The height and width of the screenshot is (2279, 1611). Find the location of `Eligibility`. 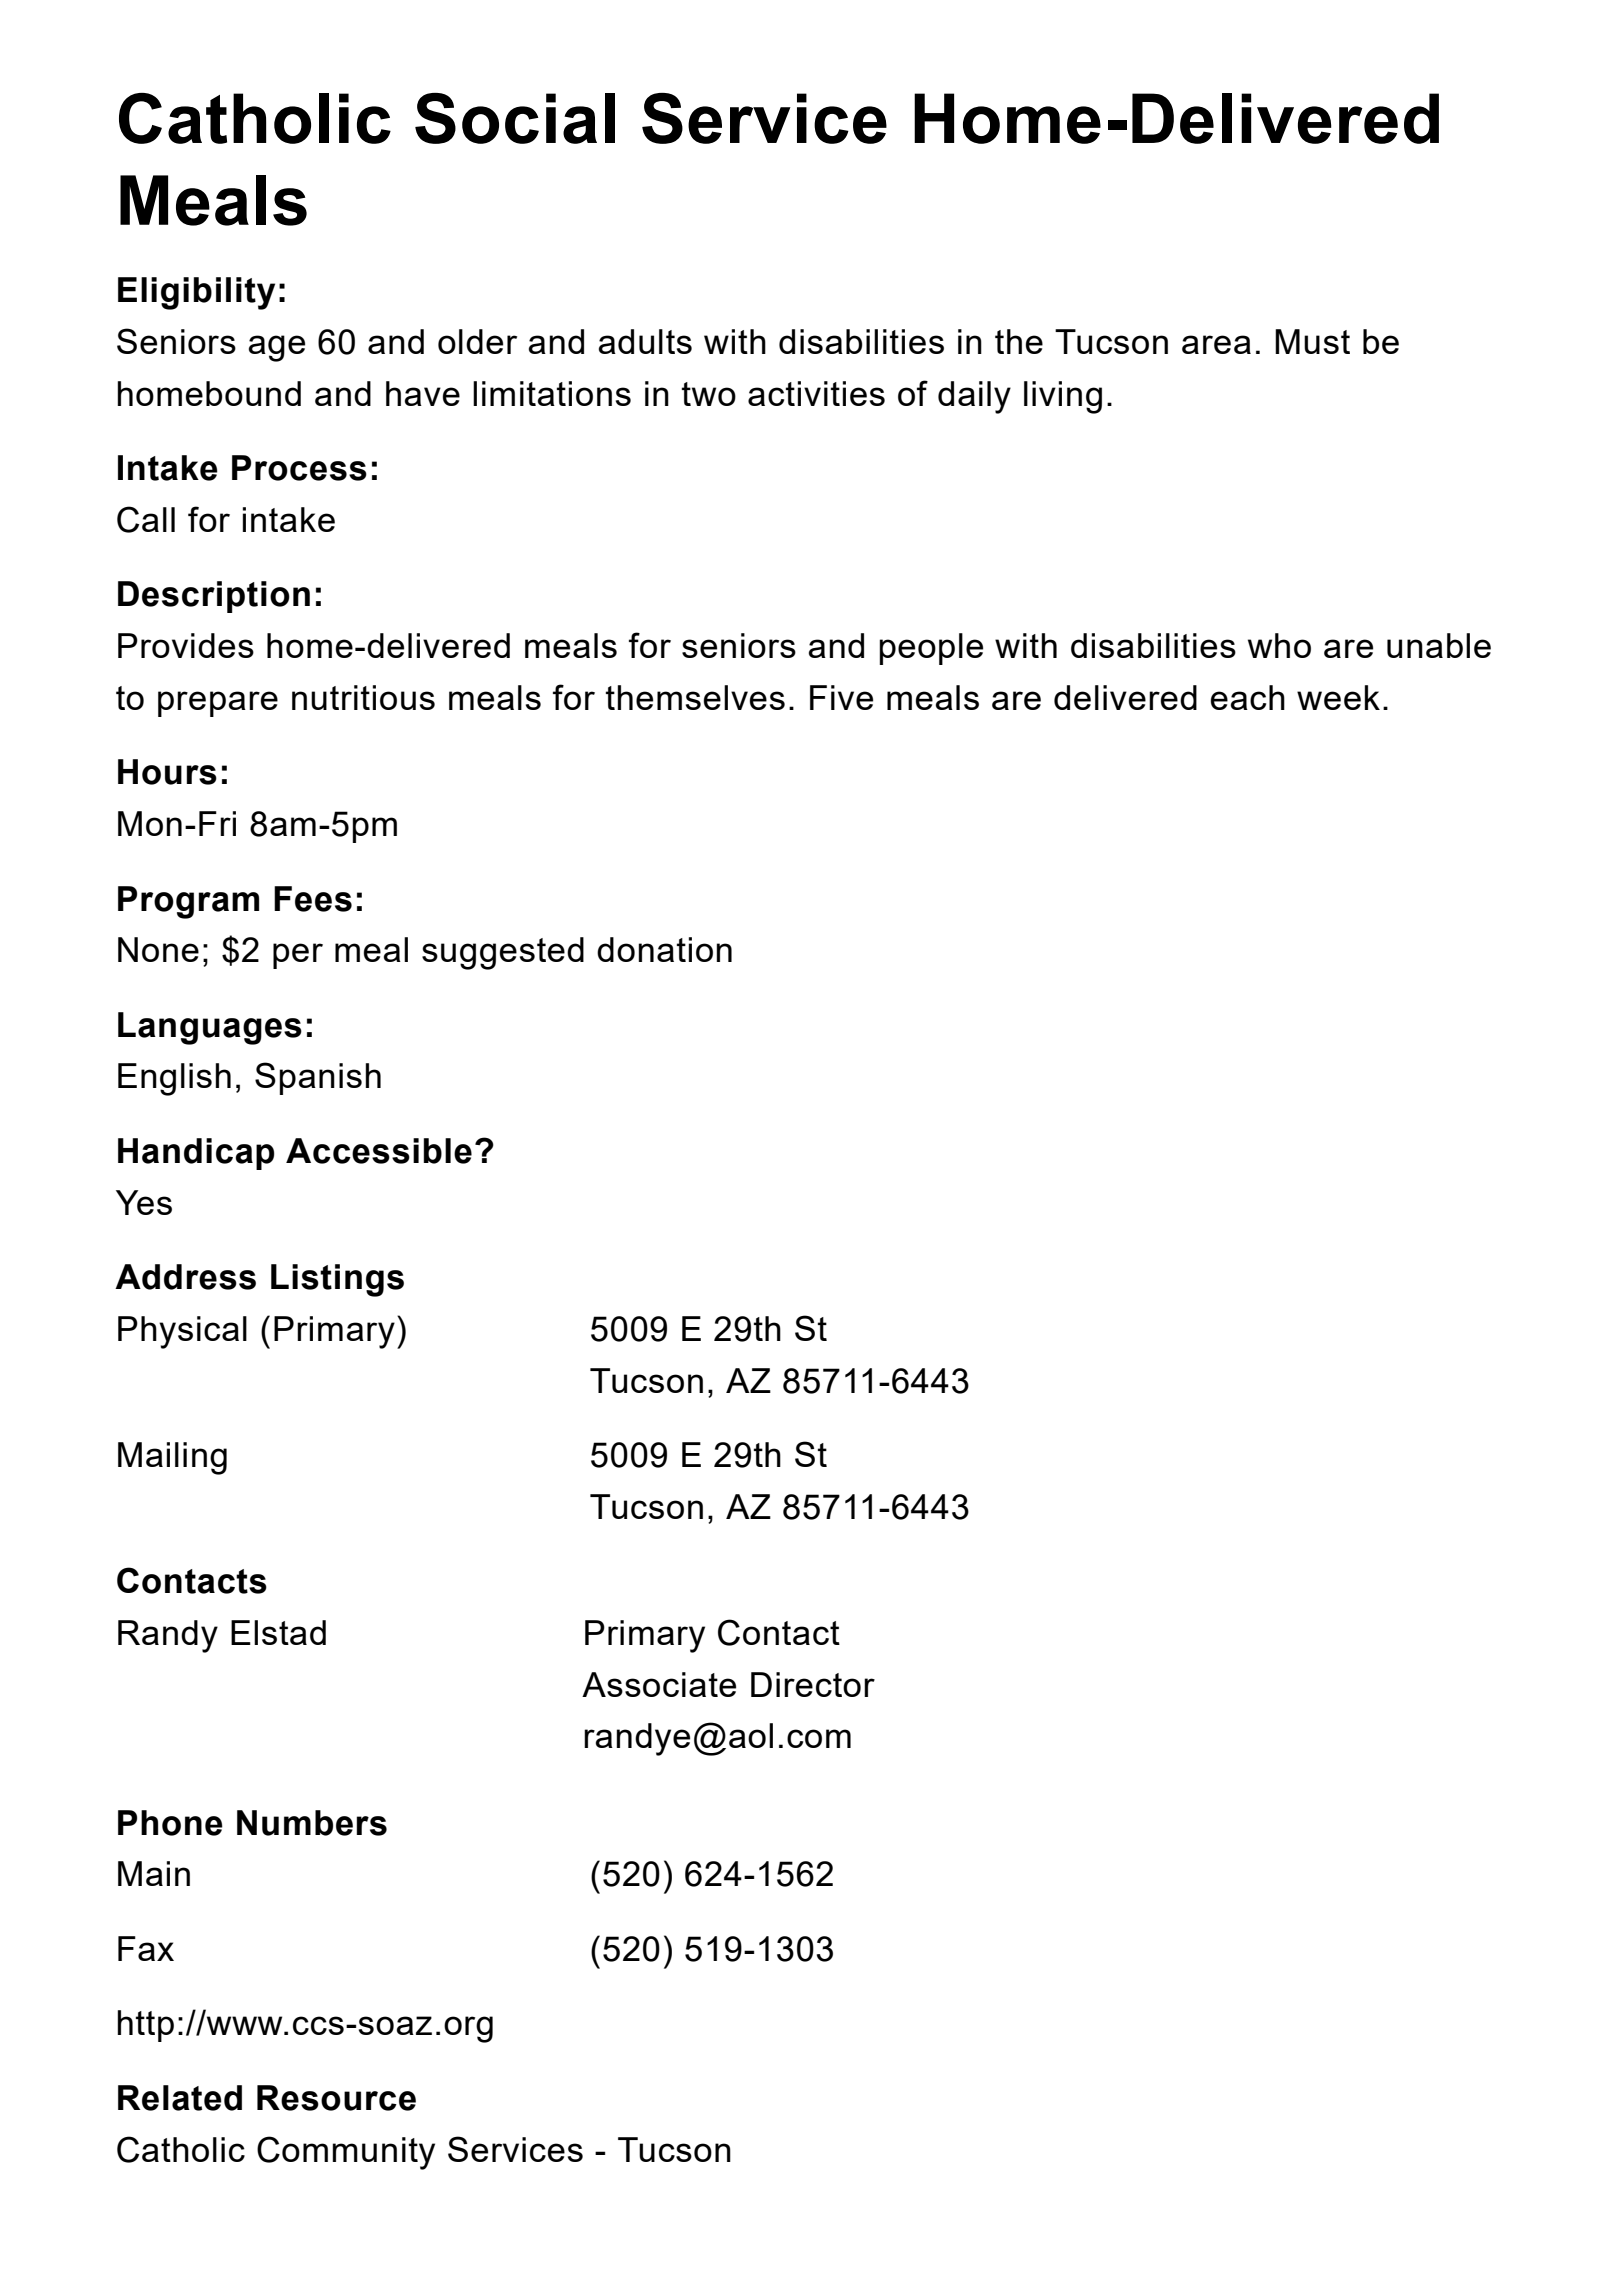

Eligibility is located at coordinates (196, 293).
